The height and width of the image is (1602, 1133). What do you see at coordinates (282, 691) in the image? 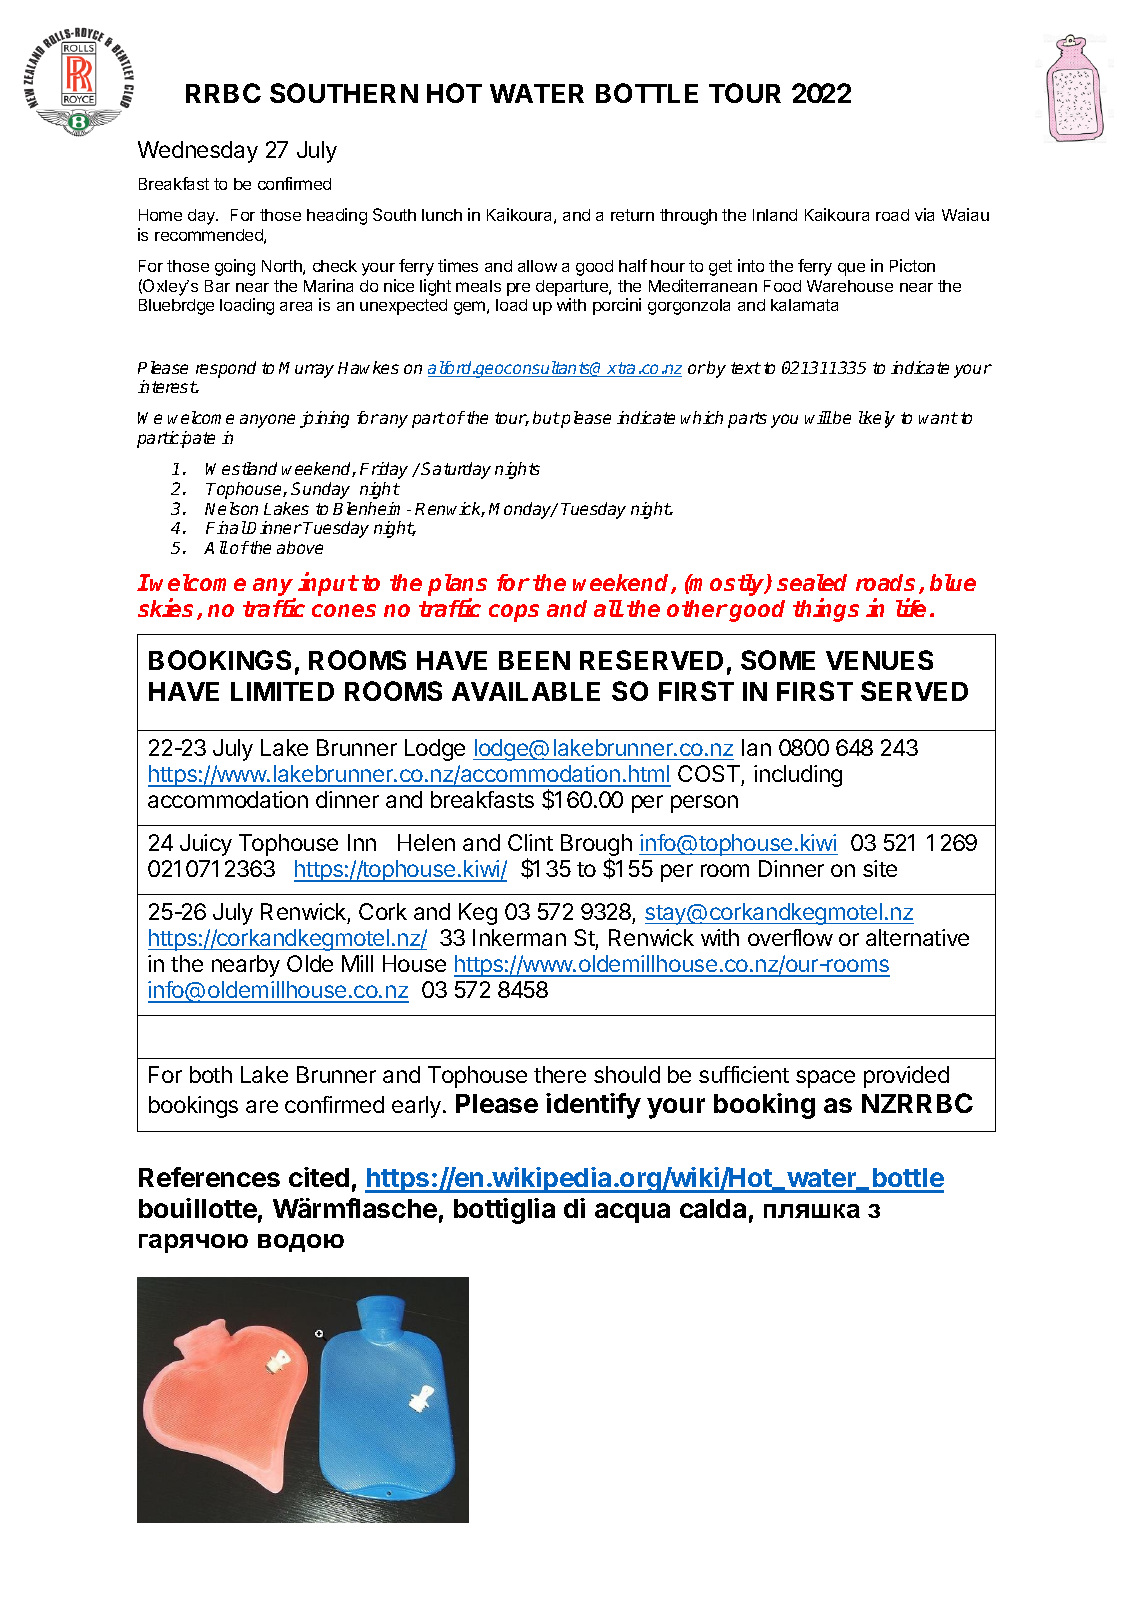
I see `LIMITED` at bounding box center [282, 691].
